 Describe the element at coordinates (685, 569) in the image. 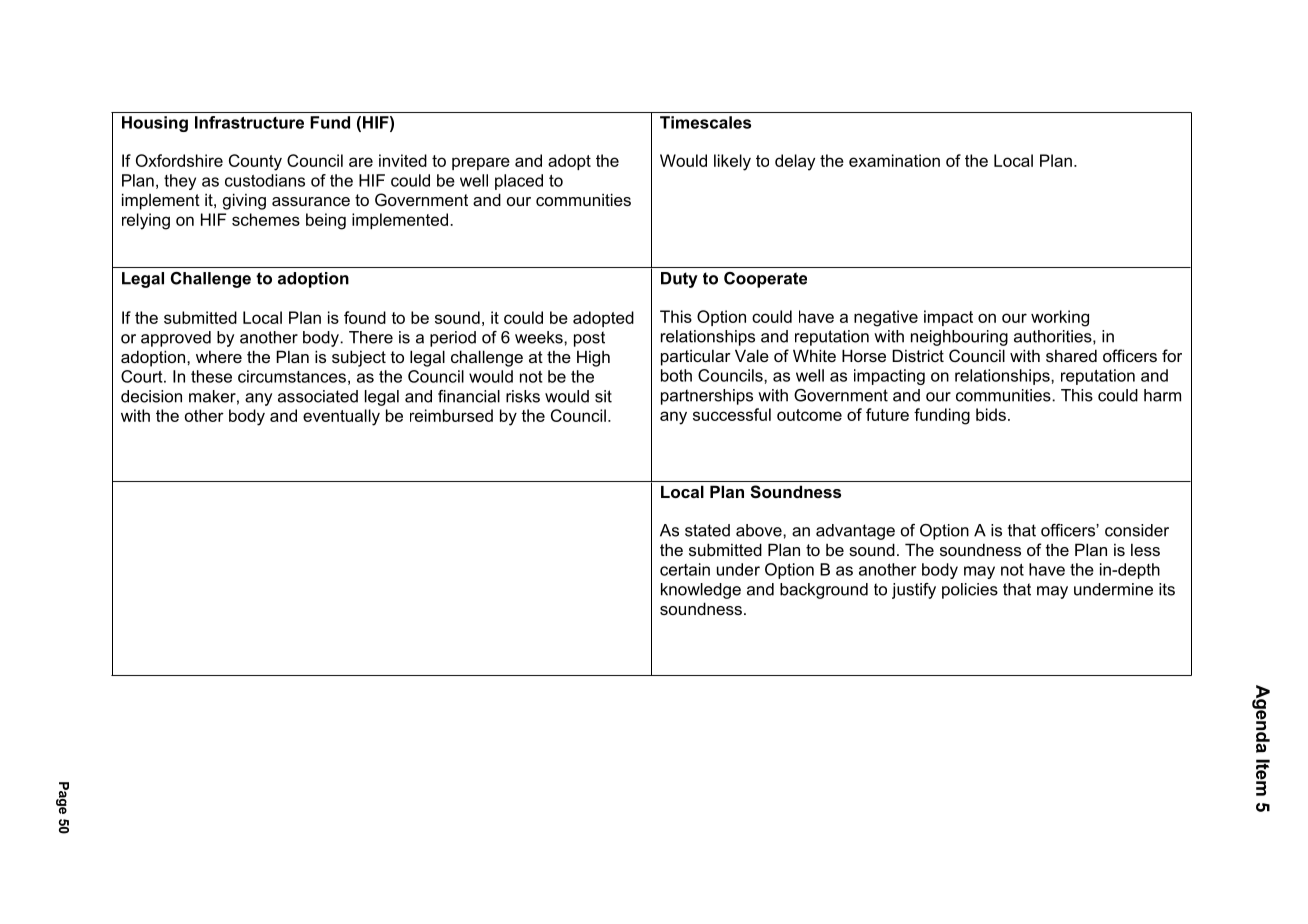

I see `certain` at that location.
